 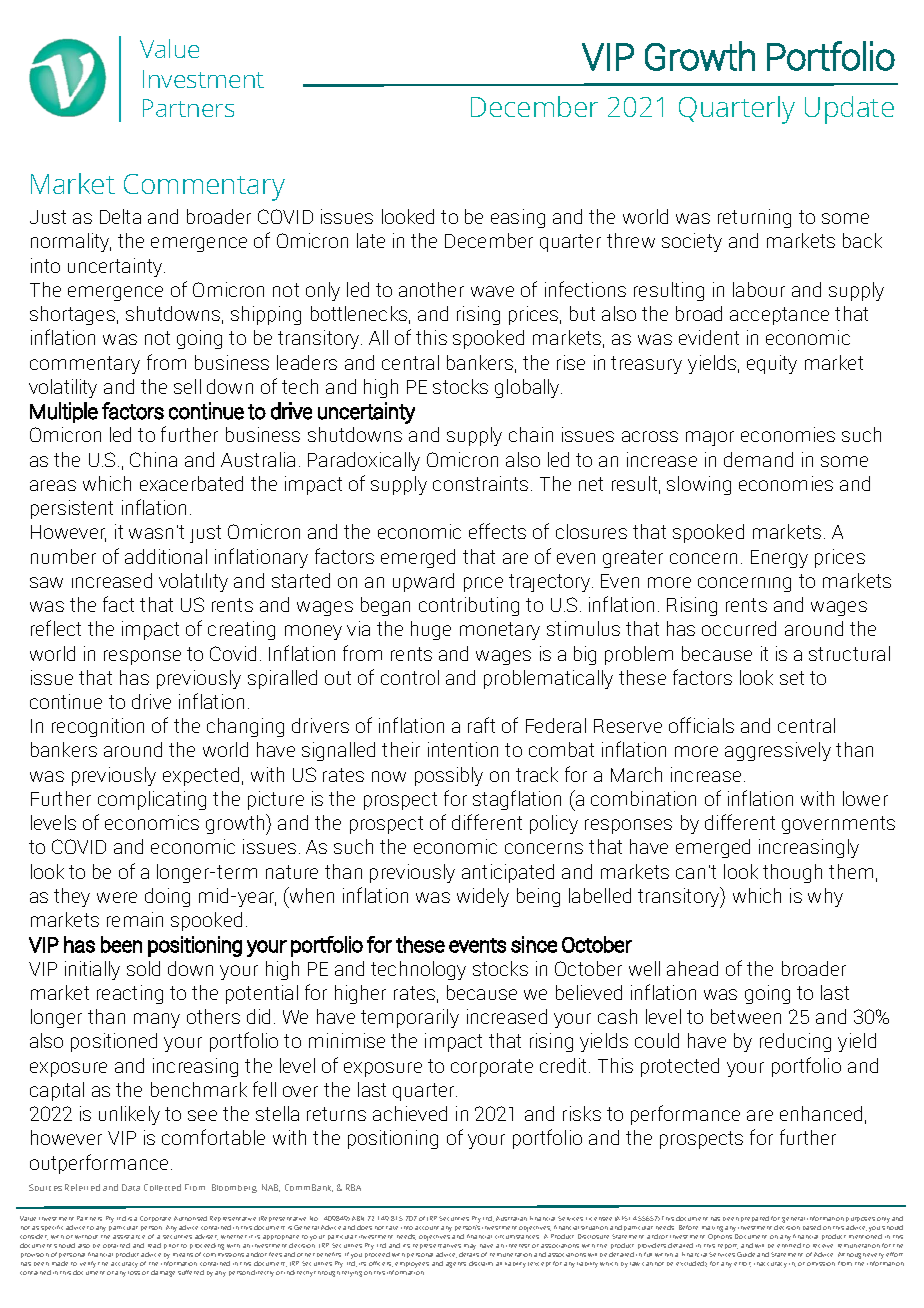 What do you see at coordinates (410, 677) in the screenshot?
I see `control` at bounding box center [410, 677].
